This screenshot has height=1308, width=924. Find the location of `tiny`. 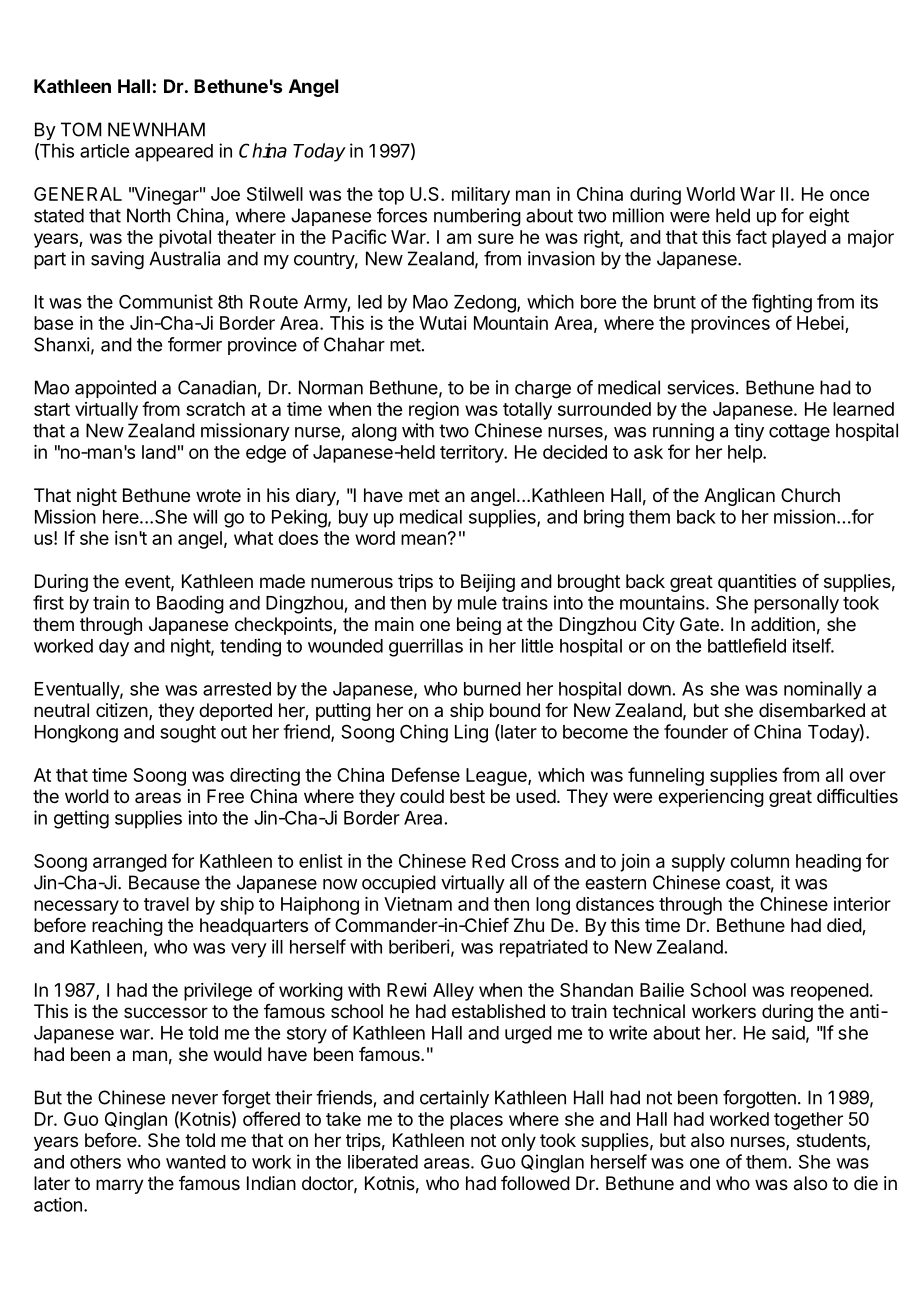

tiny is located at coordinates (749, 432).
